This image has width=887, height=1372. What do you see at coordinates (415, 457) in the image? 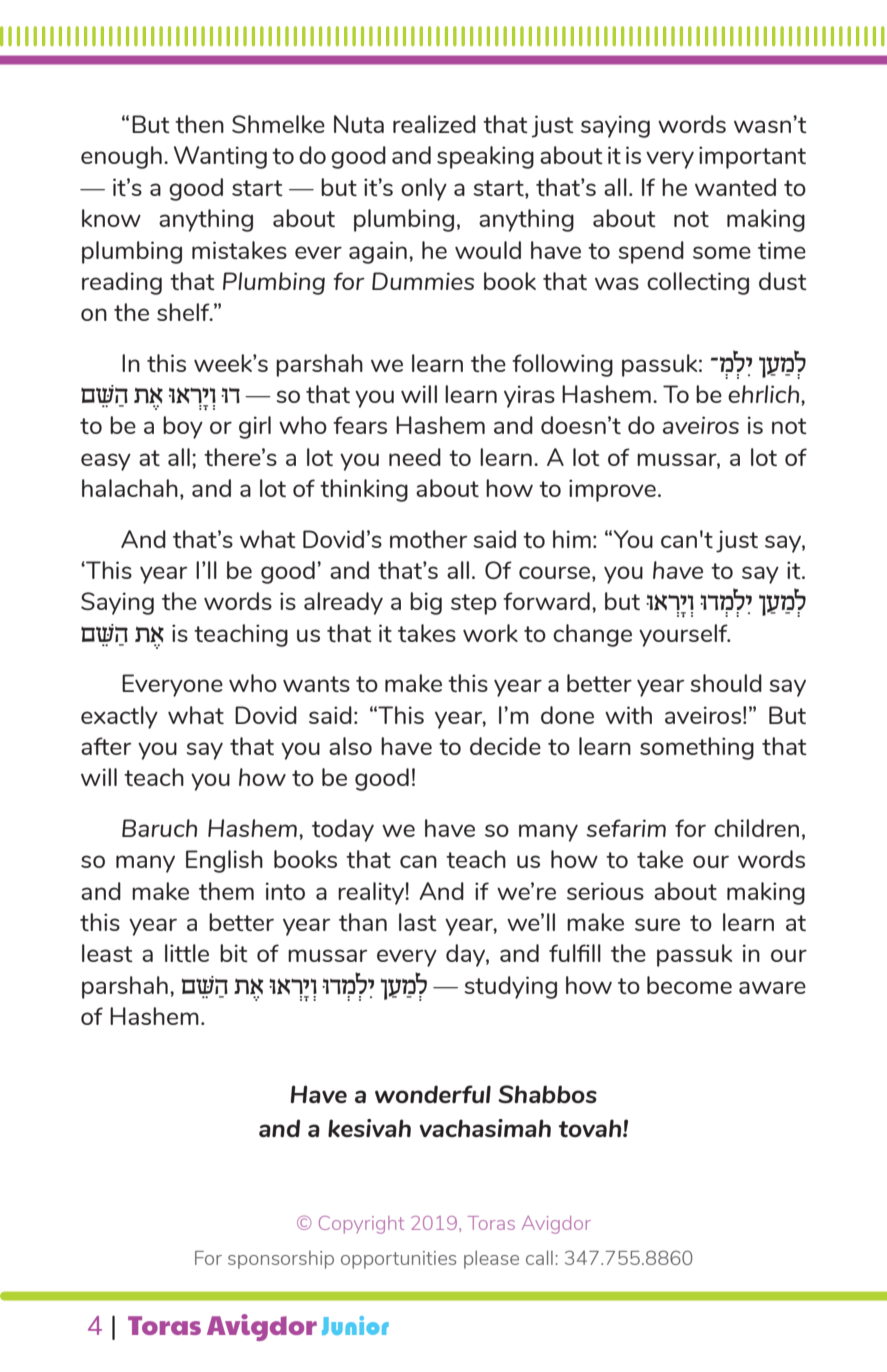
I see `need` at bounding box center [415, 457].
